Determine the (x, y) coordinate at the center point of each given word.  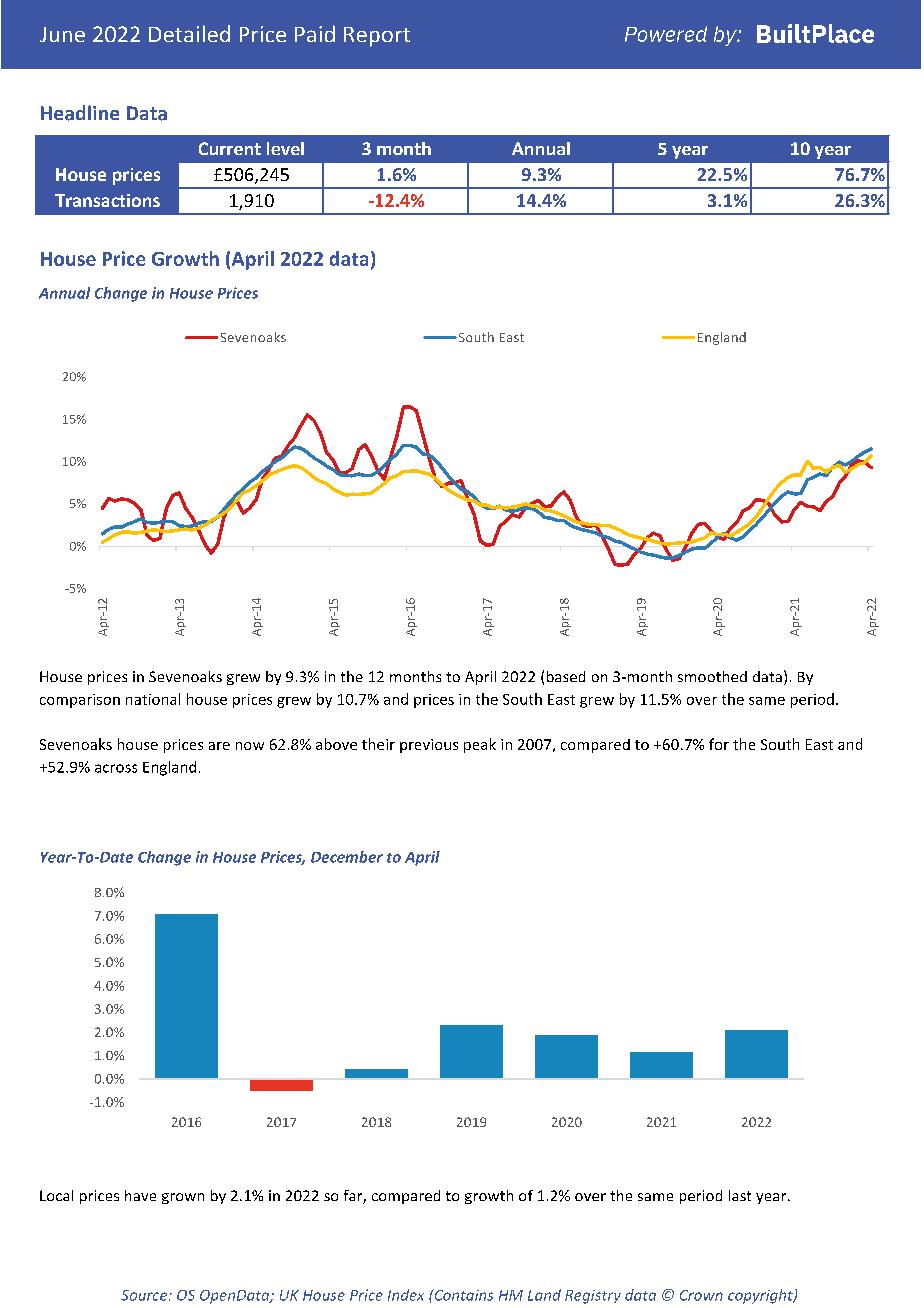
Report (377, 37)
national (153, 699)
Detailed (189, 33)
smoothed (712, 676)
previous (429, 746)
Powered (666, 34)
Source (145, 1295)
